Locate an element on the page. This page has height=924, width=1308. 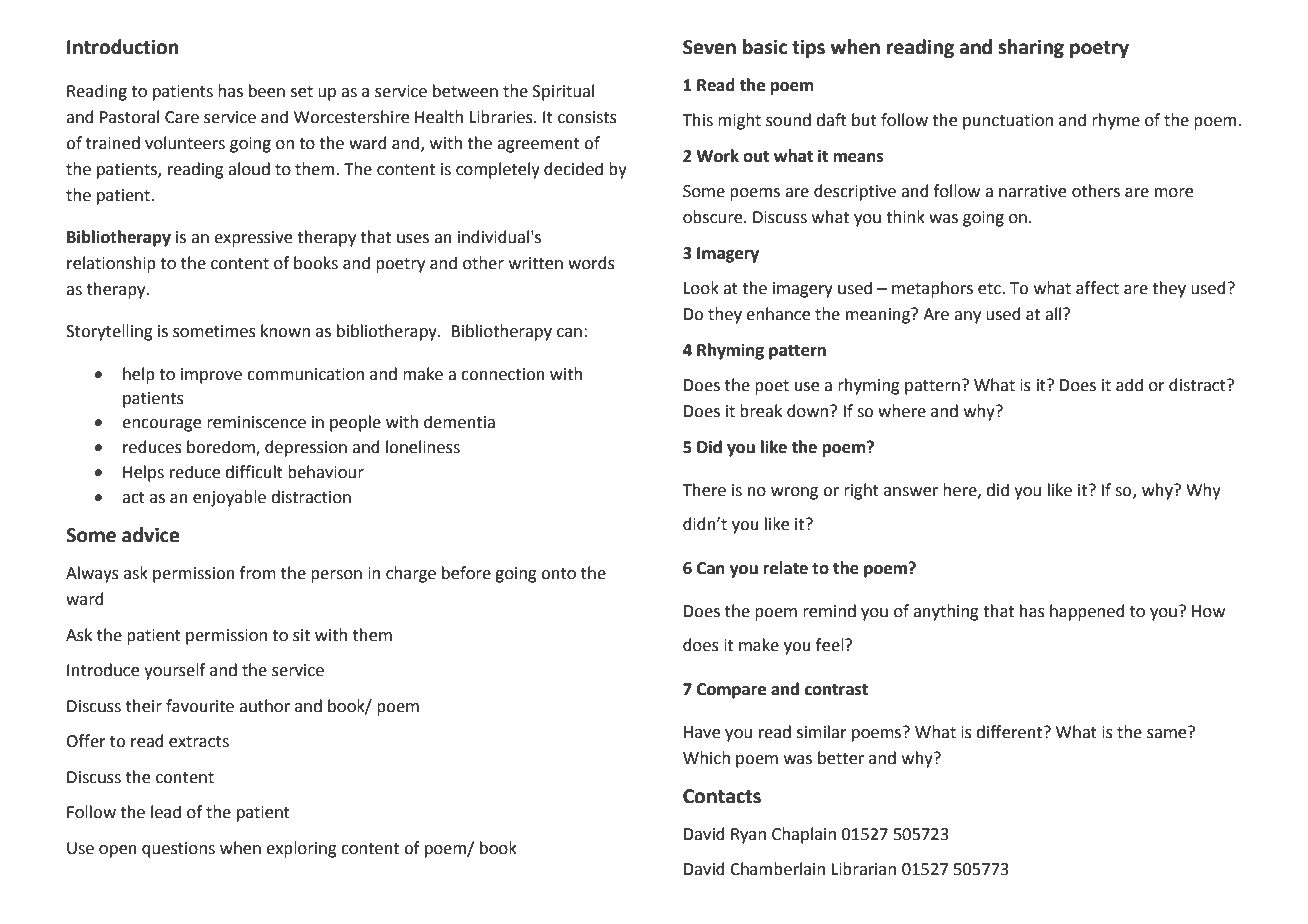
questions is located at coordinates (178, 850).
